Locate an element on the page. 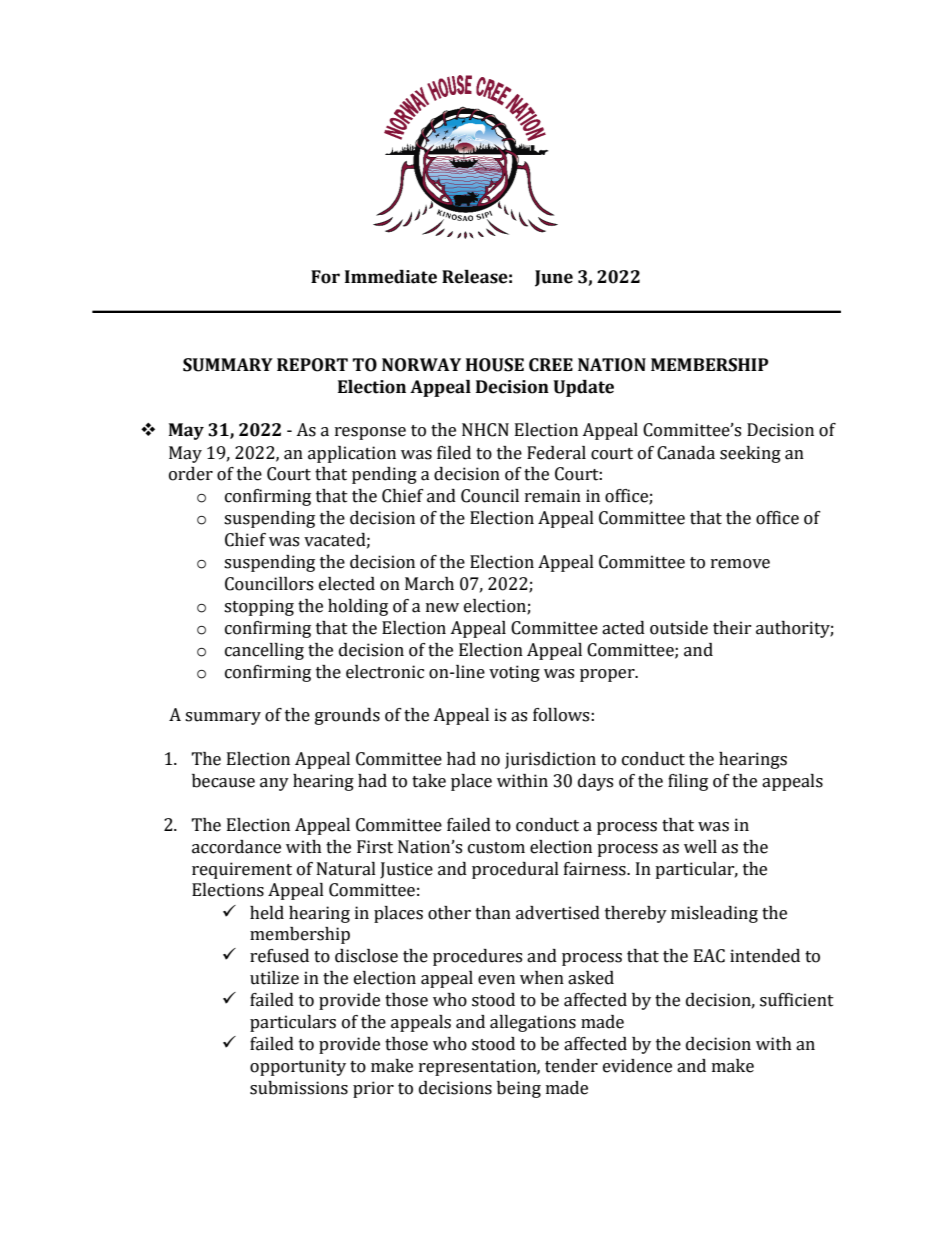 The height and width of the image is (1233, 952). custom is located at coordinates (496, 848).
